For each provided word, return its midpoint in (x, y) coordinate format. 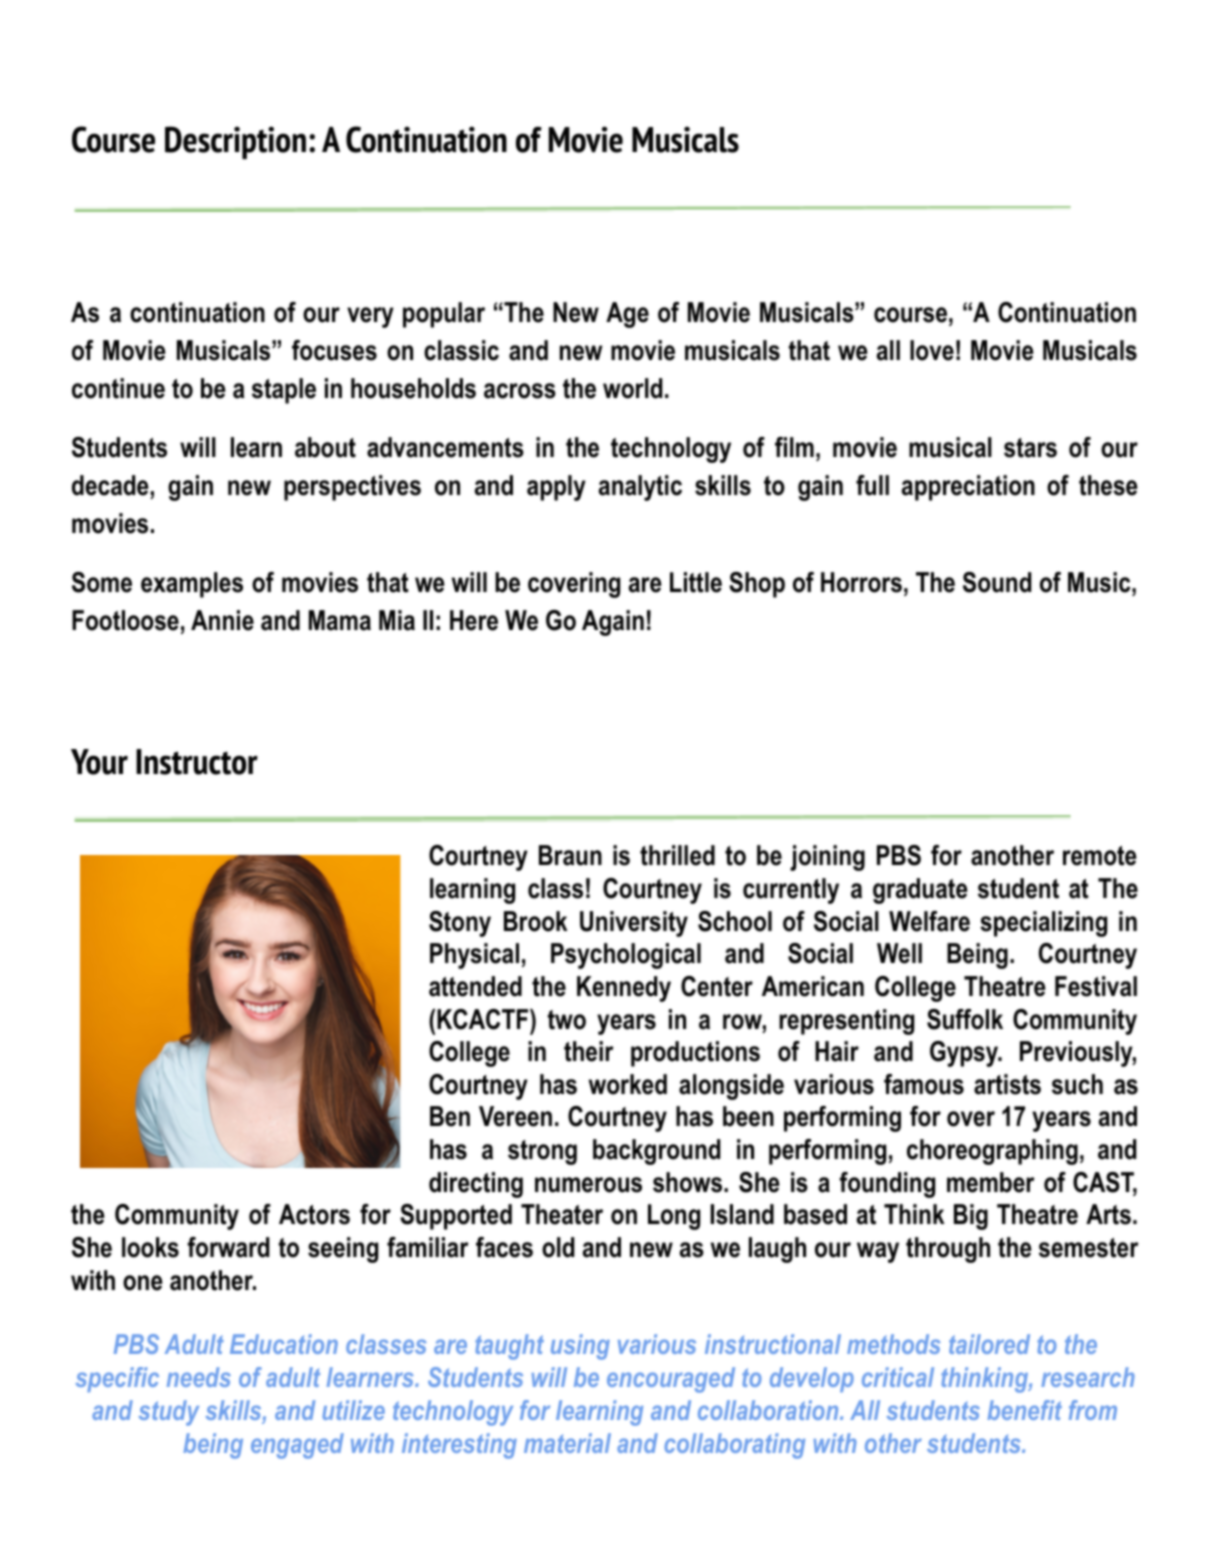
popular (444, 315)
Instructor (197, 762)
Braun (570, 855)
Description (235, 142)
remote (1100, 856)
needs (199, 1377)
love (932, 350)
